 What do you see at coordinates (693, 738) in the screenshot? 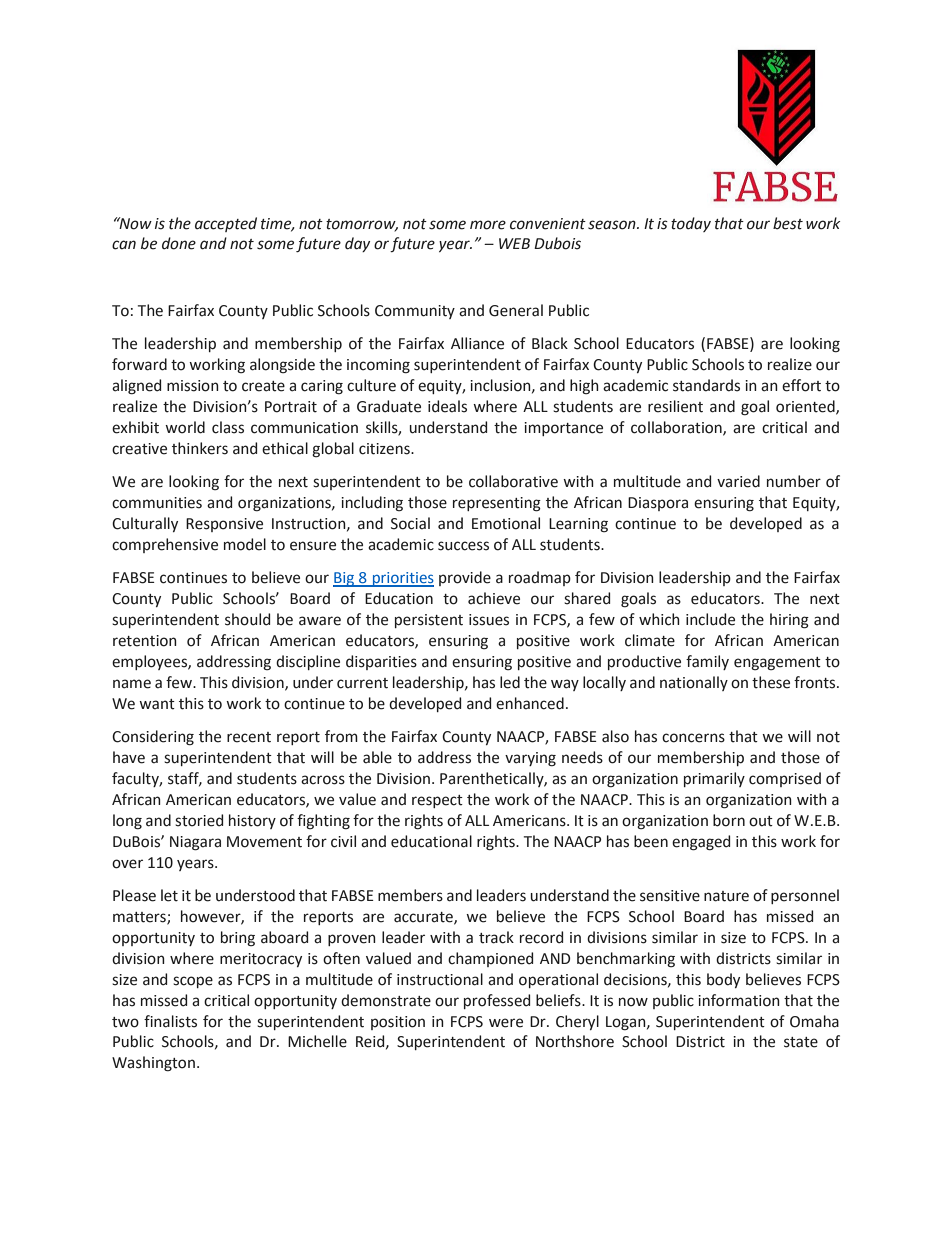
I see `concerns` at bounding box center [693, 738].
